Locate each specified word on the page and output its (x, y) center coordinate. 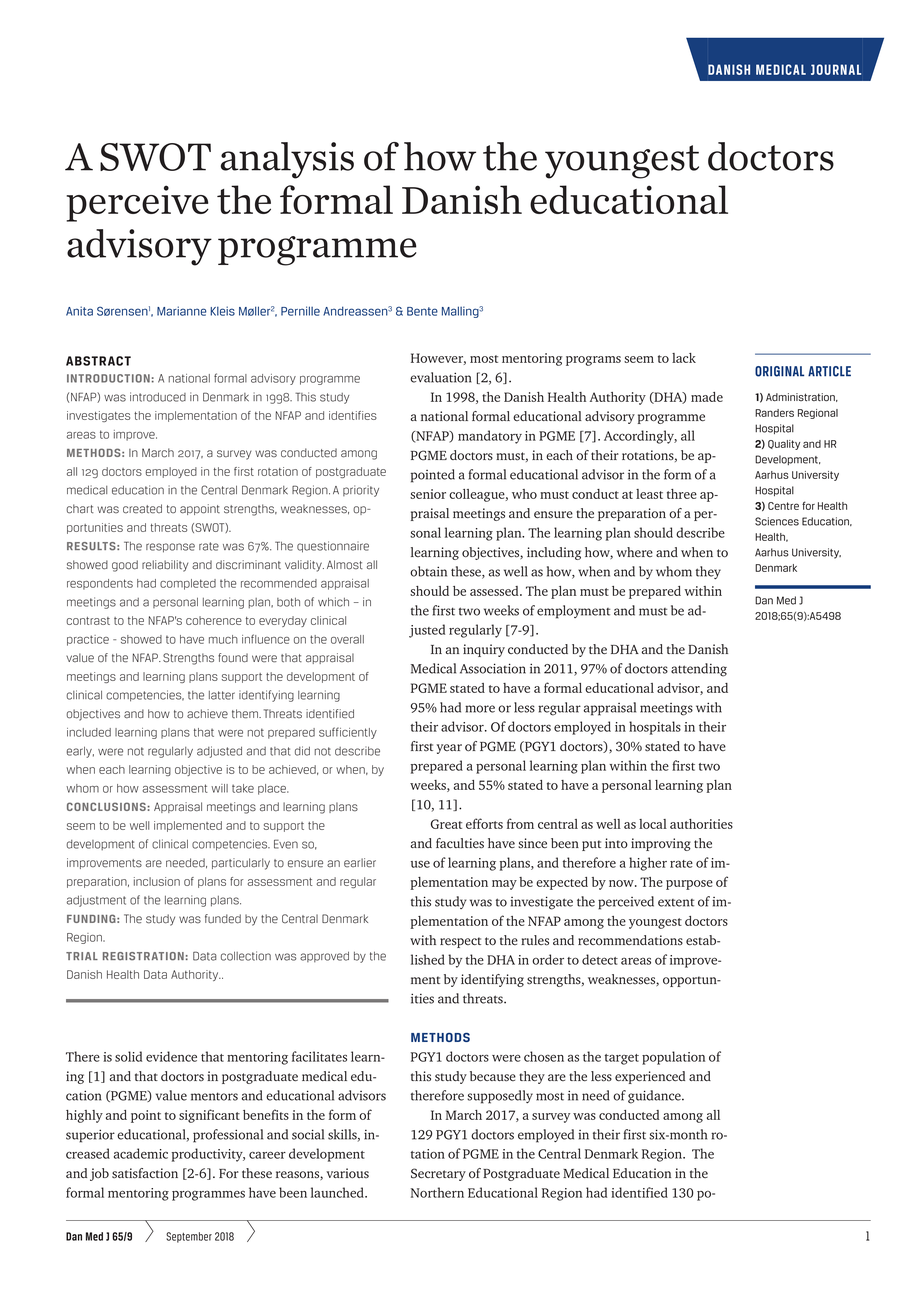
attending (699, 670)
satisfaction (145, 1173)
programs (593, 361)
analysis (287, 160)
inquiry (484, 650)
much (223, 639)
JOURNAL (836, 69)
